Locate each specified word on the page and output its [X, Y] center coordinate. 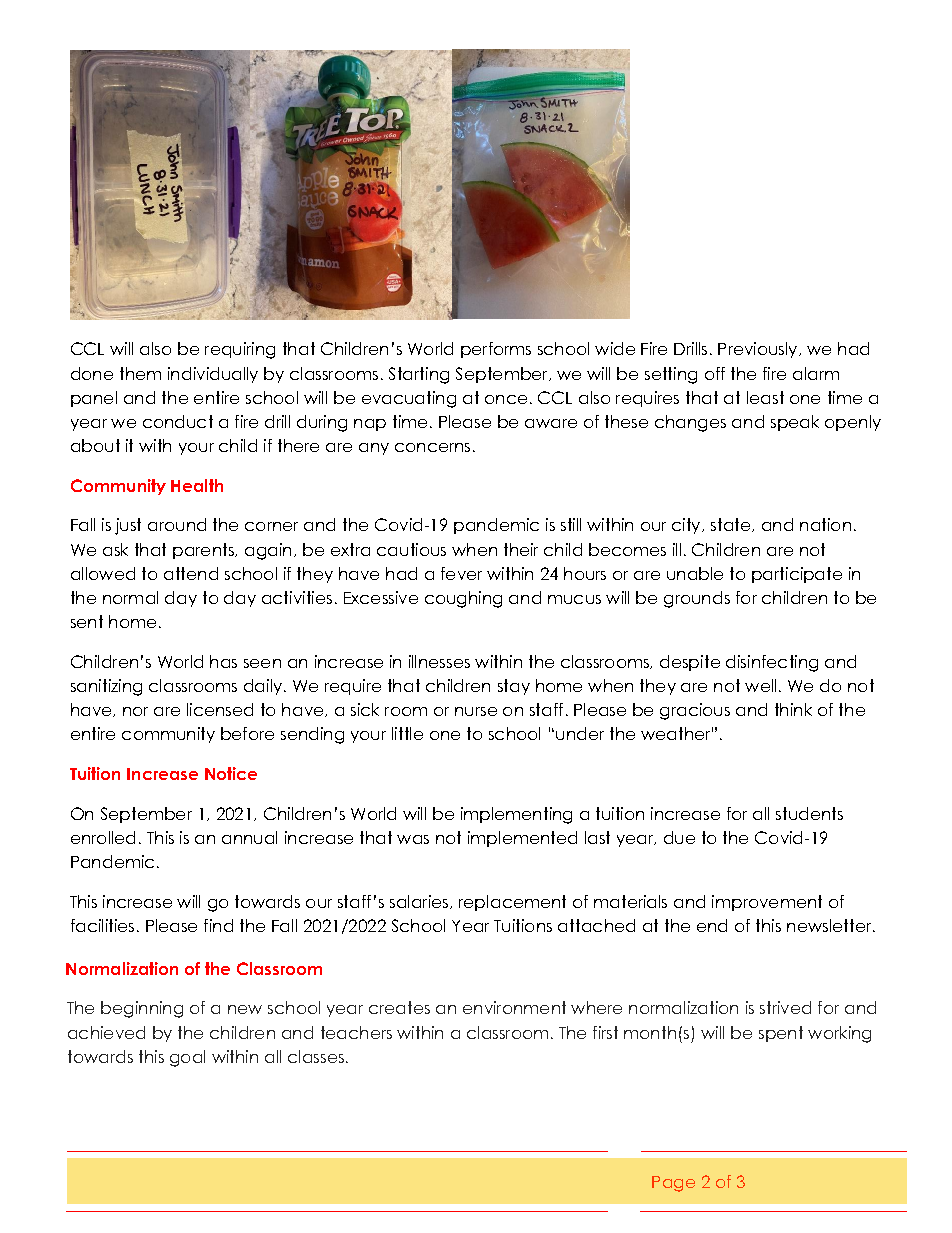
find [218, 925]
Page [673, 1184]
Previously [759, 350]
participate [797, 575]
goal [187, 1058]
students [809, 813]
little [407, 733]
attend [191, 573]
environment [514, 1007]
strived [785, 1007]
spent [781, 1034]
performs [496, 350]
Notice [231, 773]
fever [461, 573]
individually [213, 375]
